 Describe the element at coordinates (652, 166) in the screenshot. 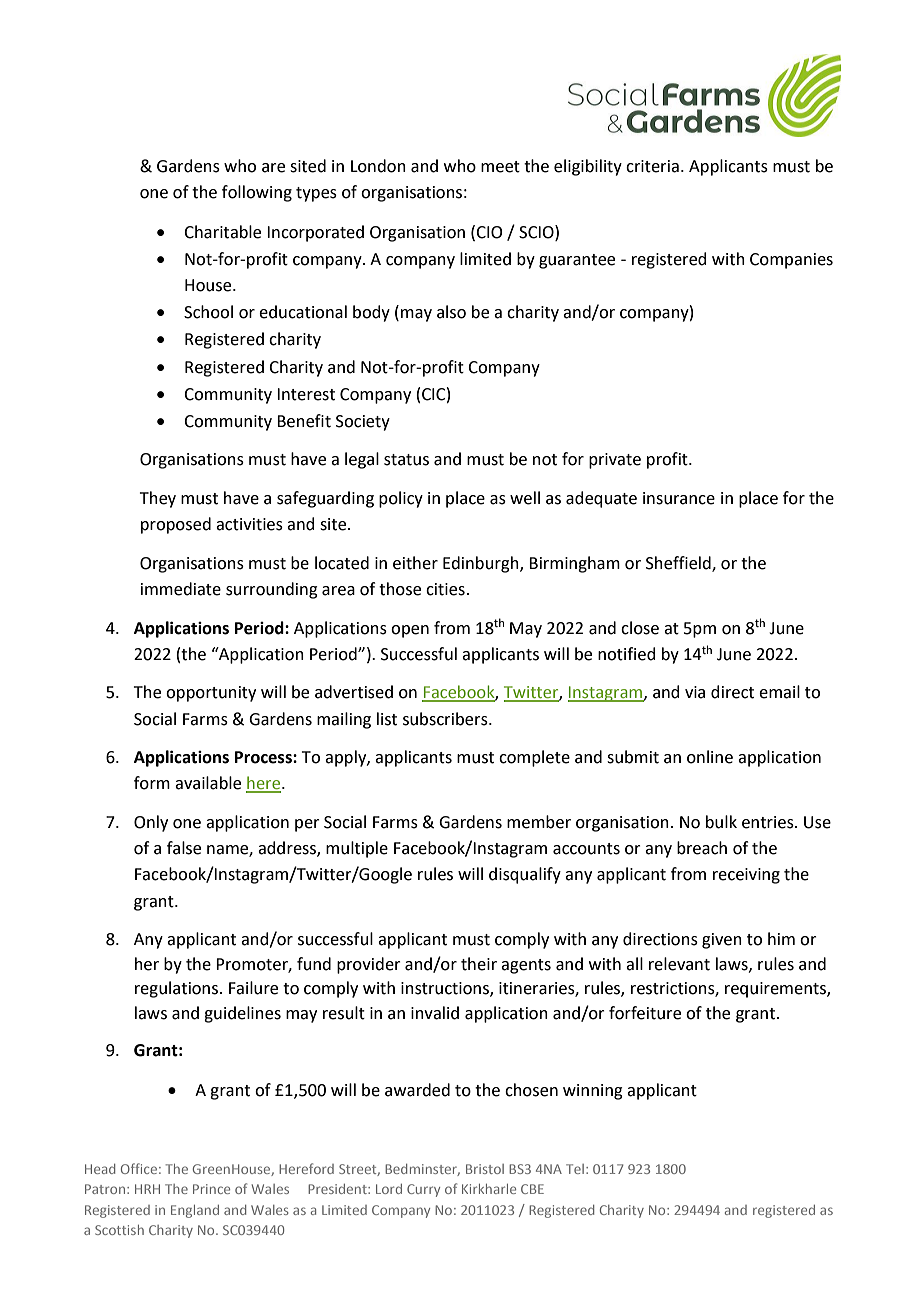

I see `criteria` at that location.
